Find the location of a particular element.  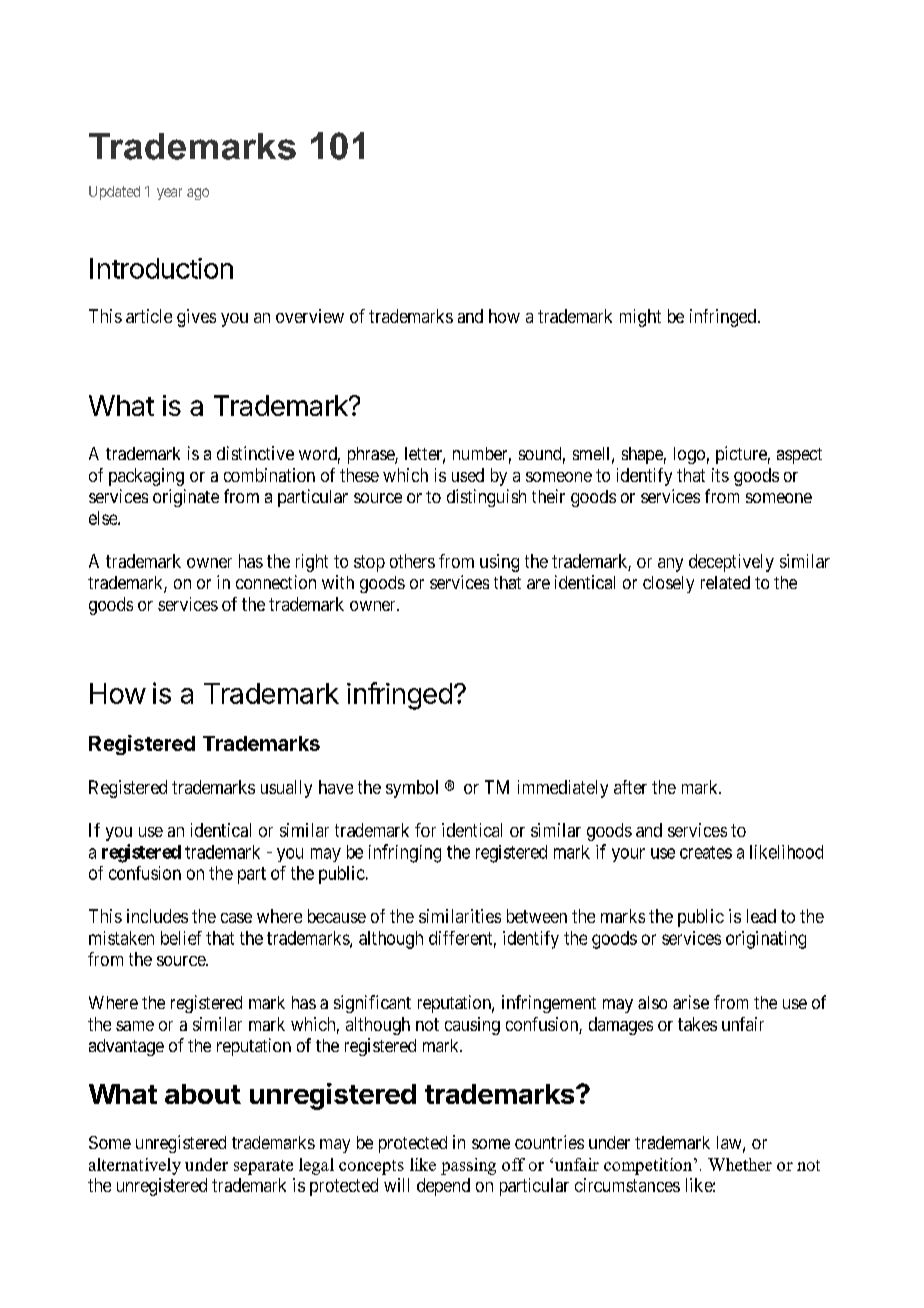

passing is located at coordinates (468, 1166).
